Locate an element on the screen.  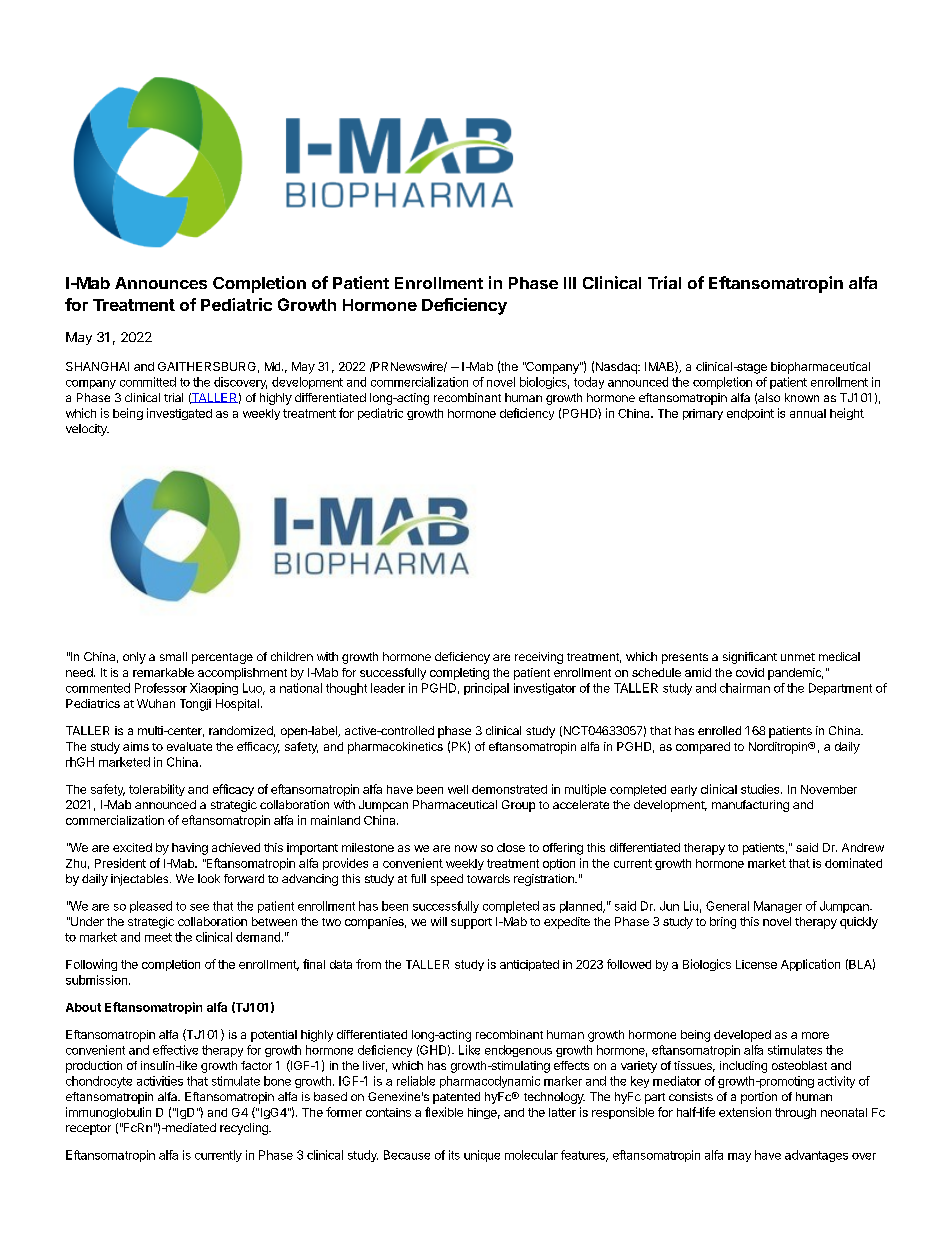
today is located at coordinates (589, 383).
